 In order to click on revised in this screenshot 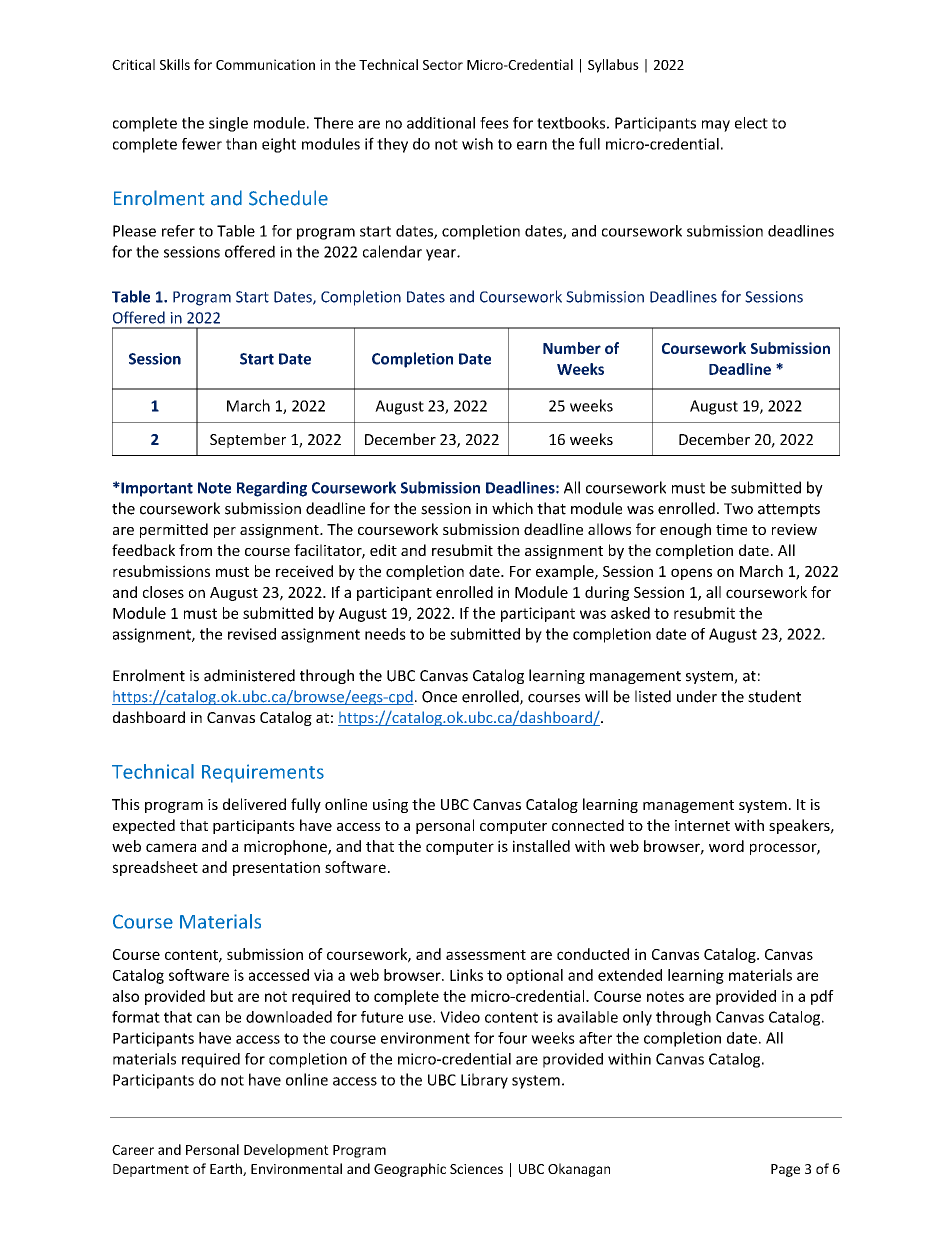, I will do `click(252, 634)`.
